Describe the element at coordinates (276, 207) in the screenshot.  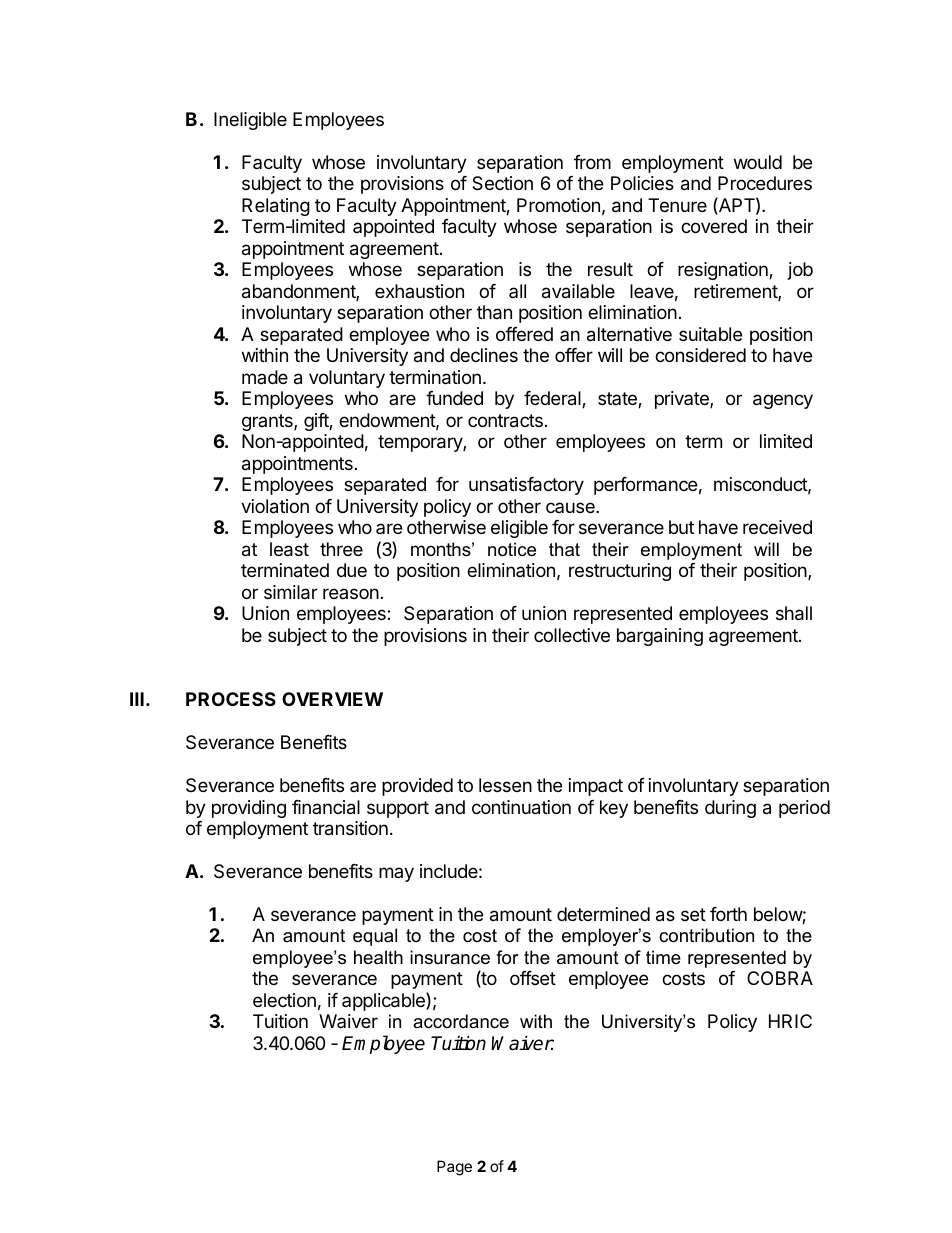
I see `Relating` at that location.
